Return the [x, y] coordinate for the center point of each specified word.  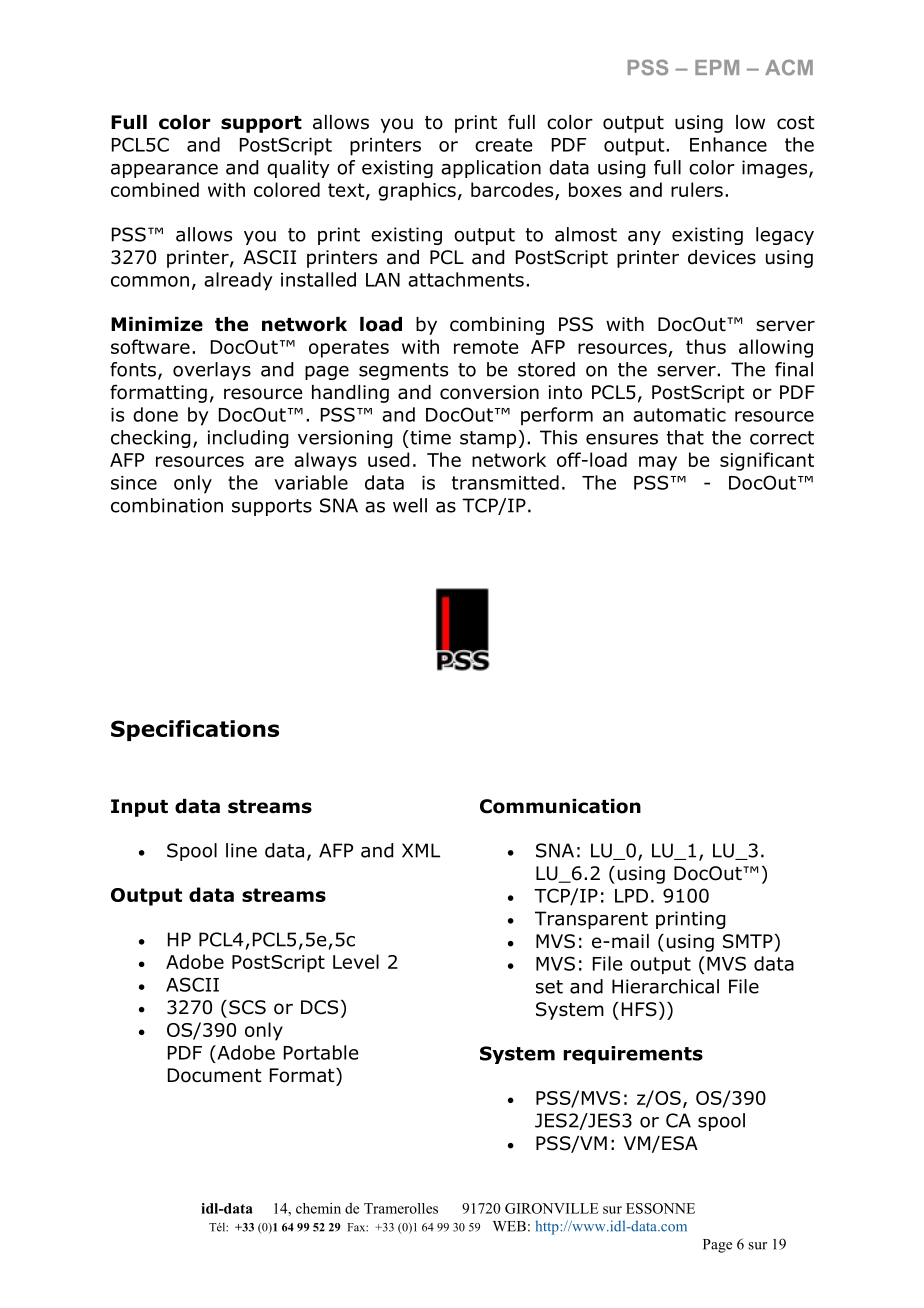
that [685, 437]
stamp [488, 439]
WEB [509, 1226]
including [248, 439]
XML [421, 850]
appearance [164, 171]
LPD [631, 896]
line [241, 850]
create [503, 145]
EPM [717, 67]
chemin [318, 1208]
